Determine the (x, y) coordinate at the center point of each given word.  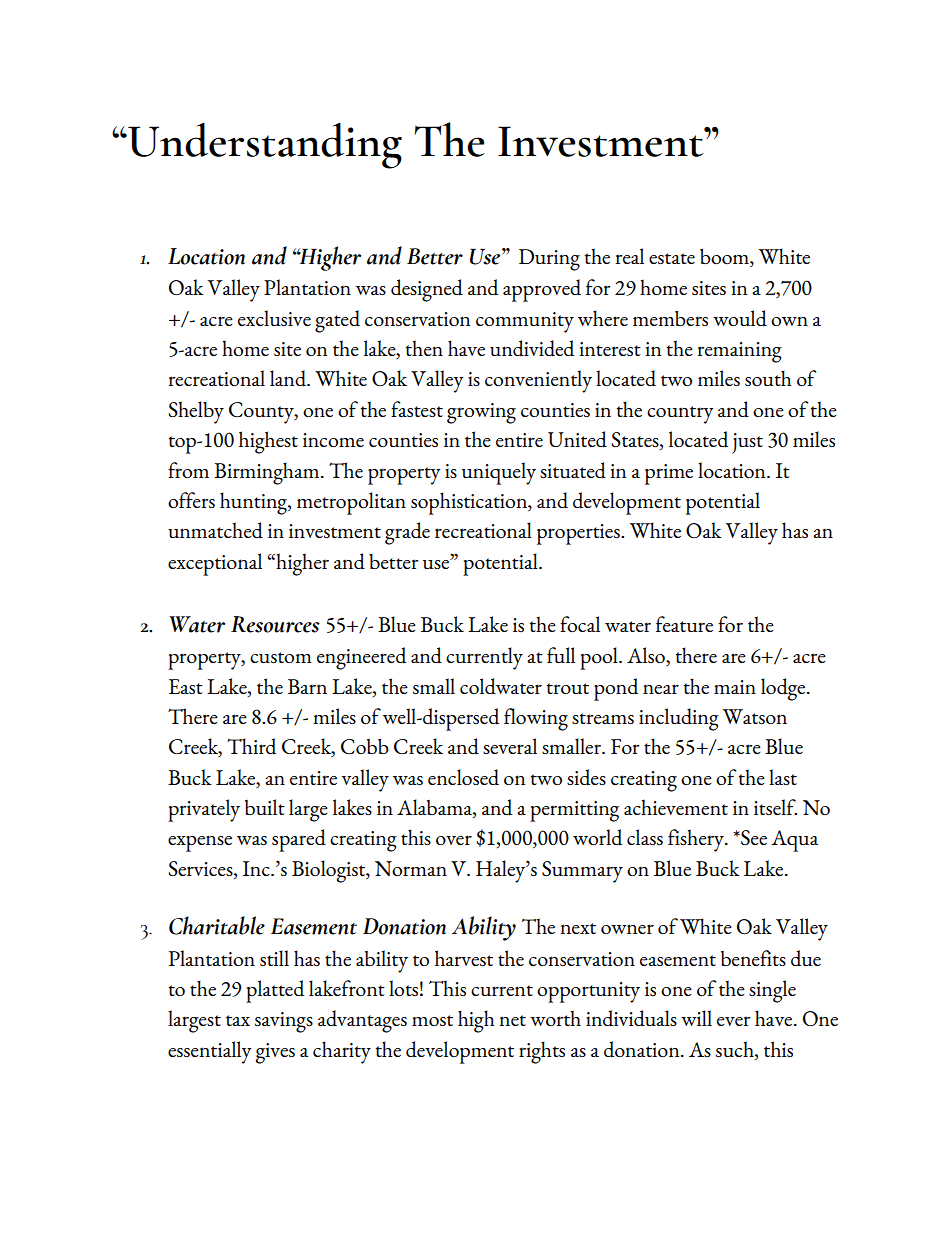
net (512, 1020)
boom (725, 258)
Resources (275, 624)
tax (238, 1020)
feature (684, 624)
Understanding (264, 146)
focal (580, 624)
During (549, 260)
